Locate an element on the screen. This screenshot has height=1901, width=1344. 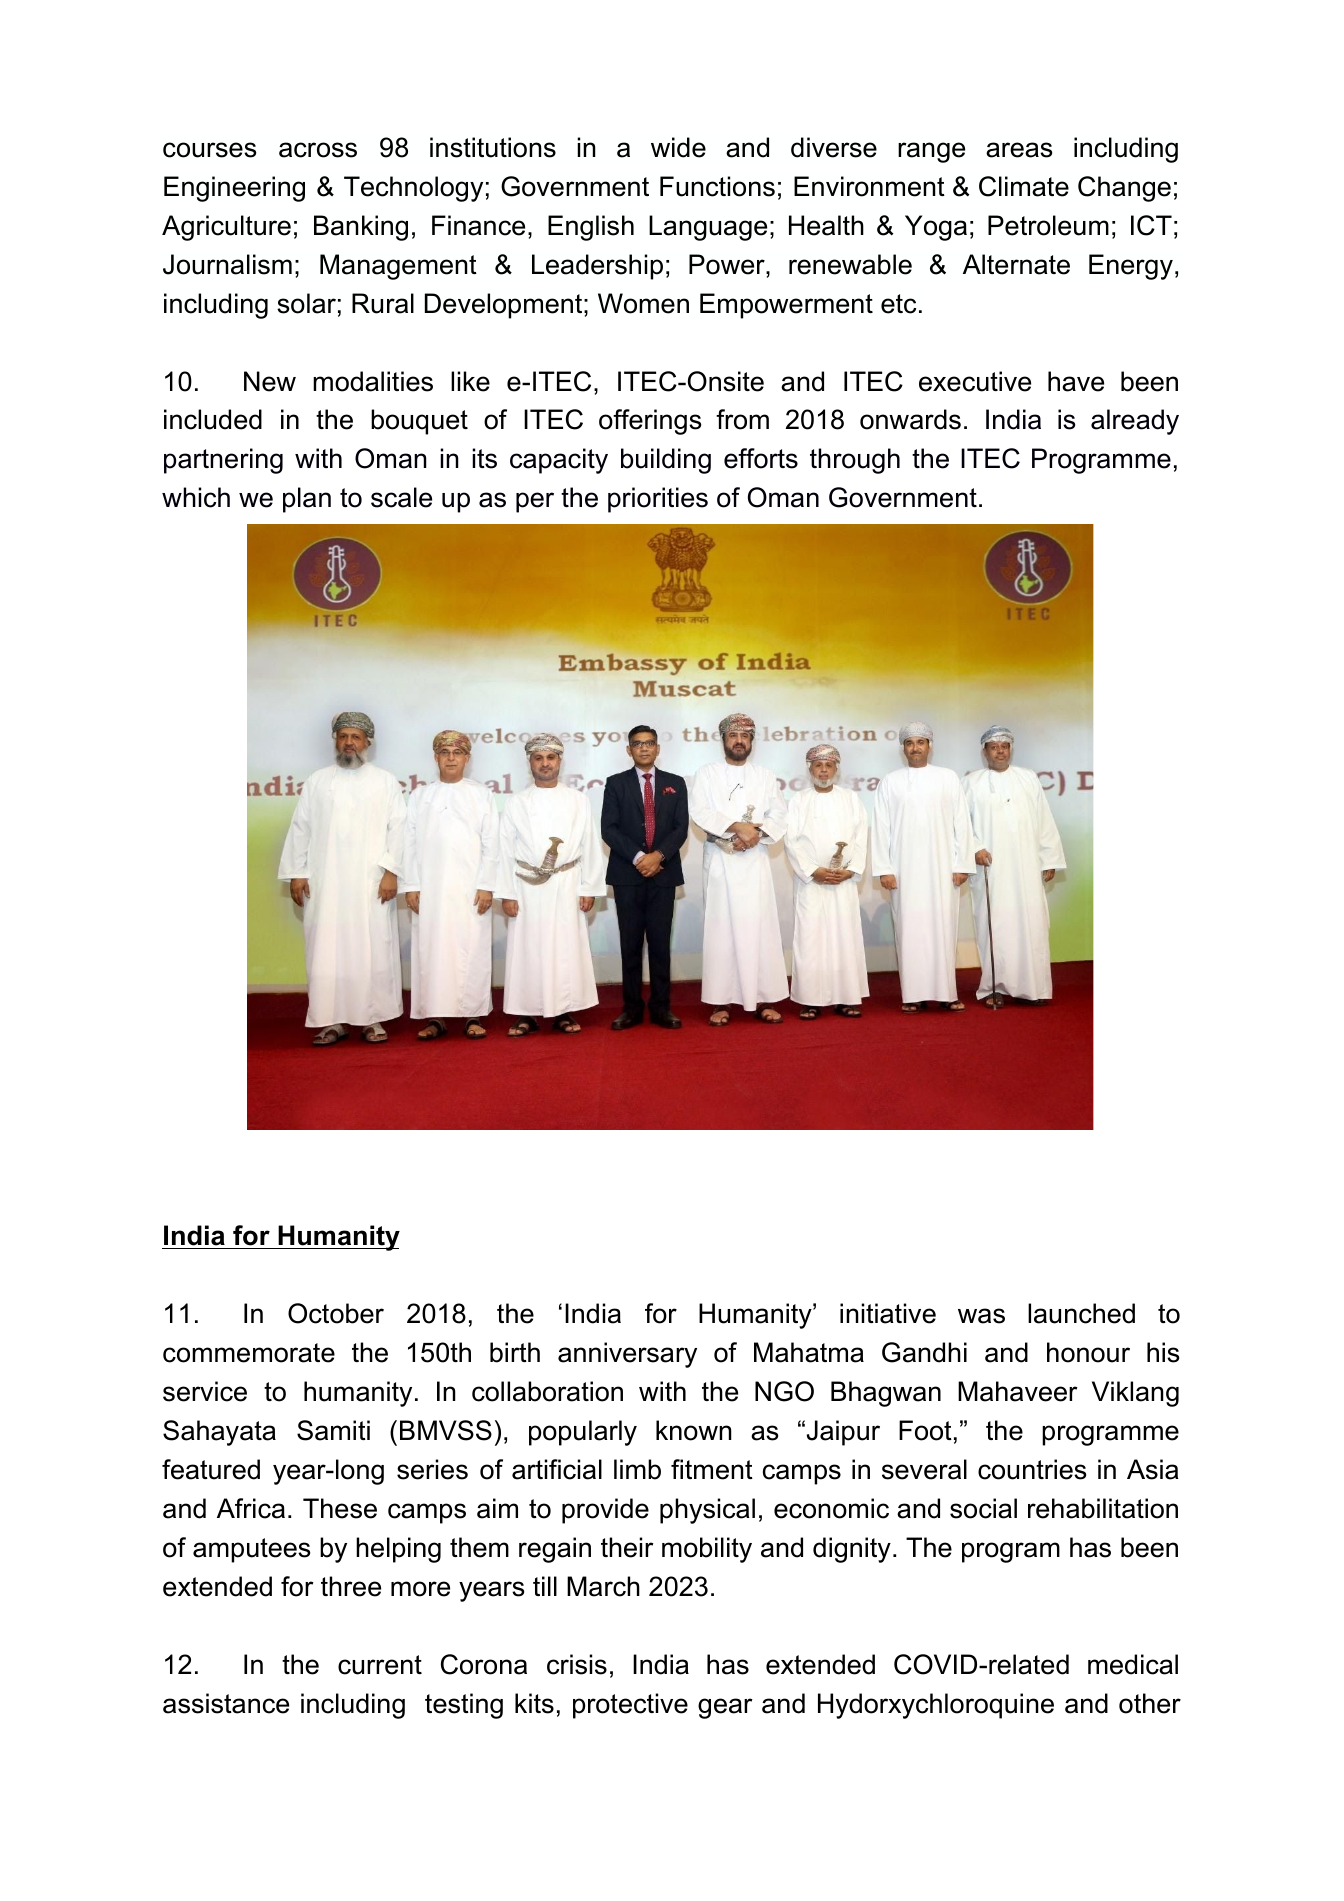
October is located at coordinates (336, 1313).
